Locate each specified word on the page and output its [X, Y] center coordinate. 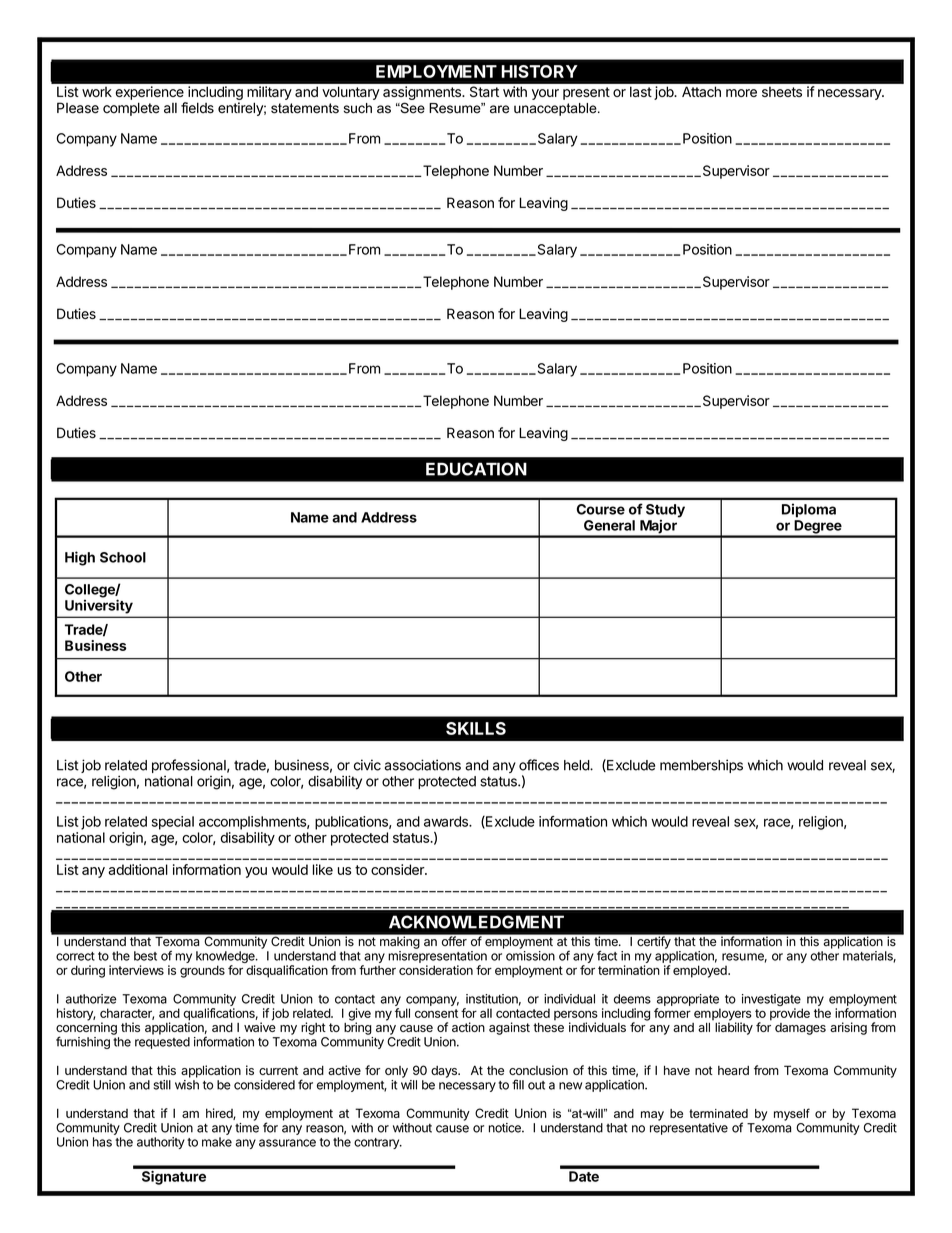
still [162, 1085]
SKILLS [476, 728]
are [499, 109]
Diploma [809, 510]
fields [197, 108]
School [123, 557]
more [741, 93]
